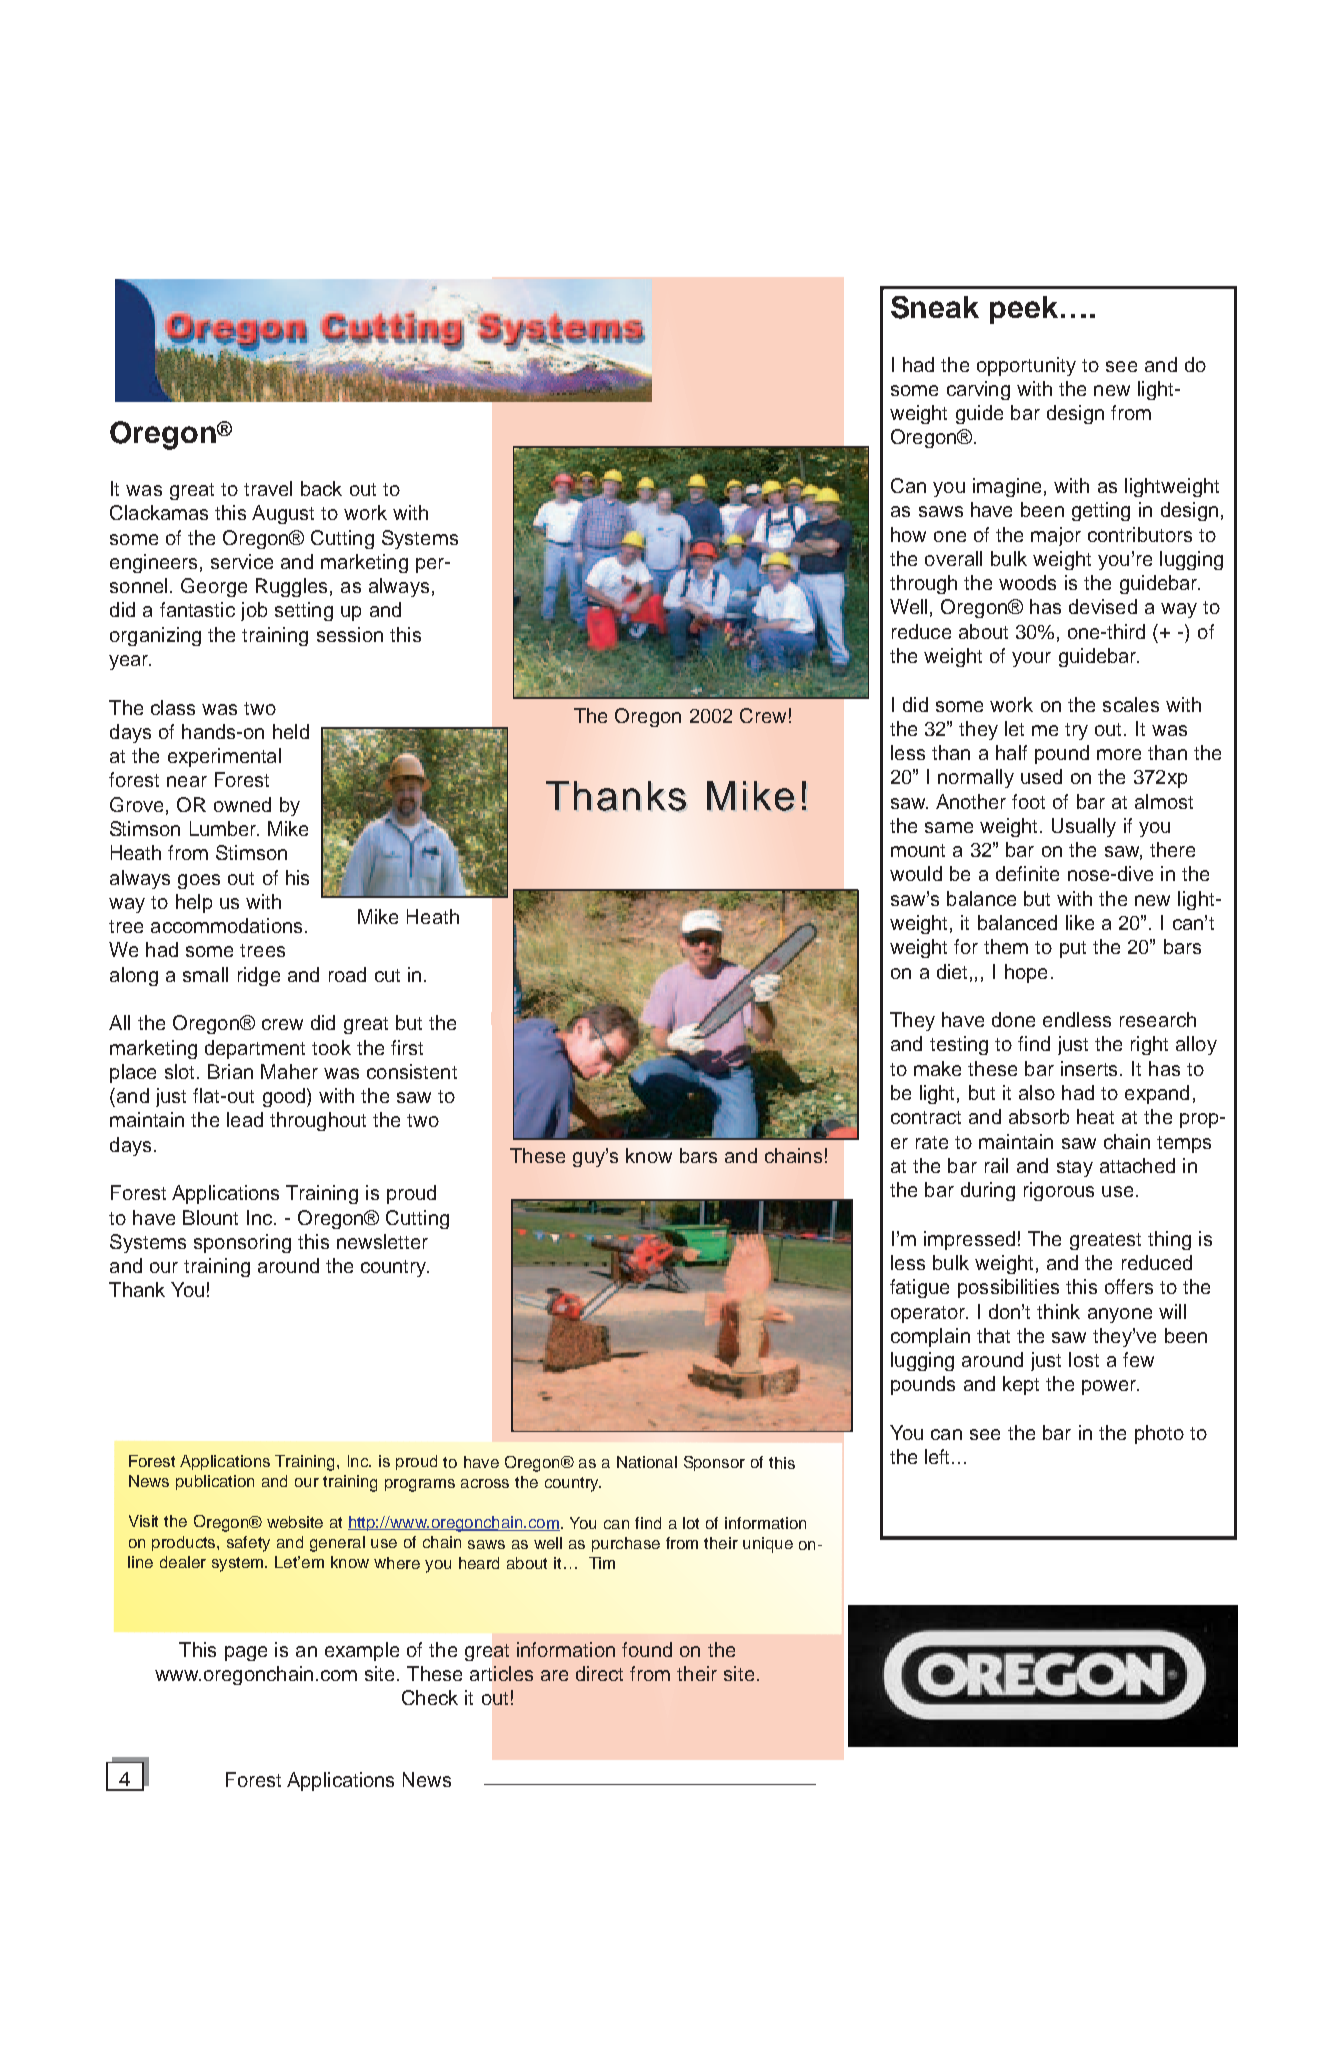  I want to click on page, so click(246, 1653).
